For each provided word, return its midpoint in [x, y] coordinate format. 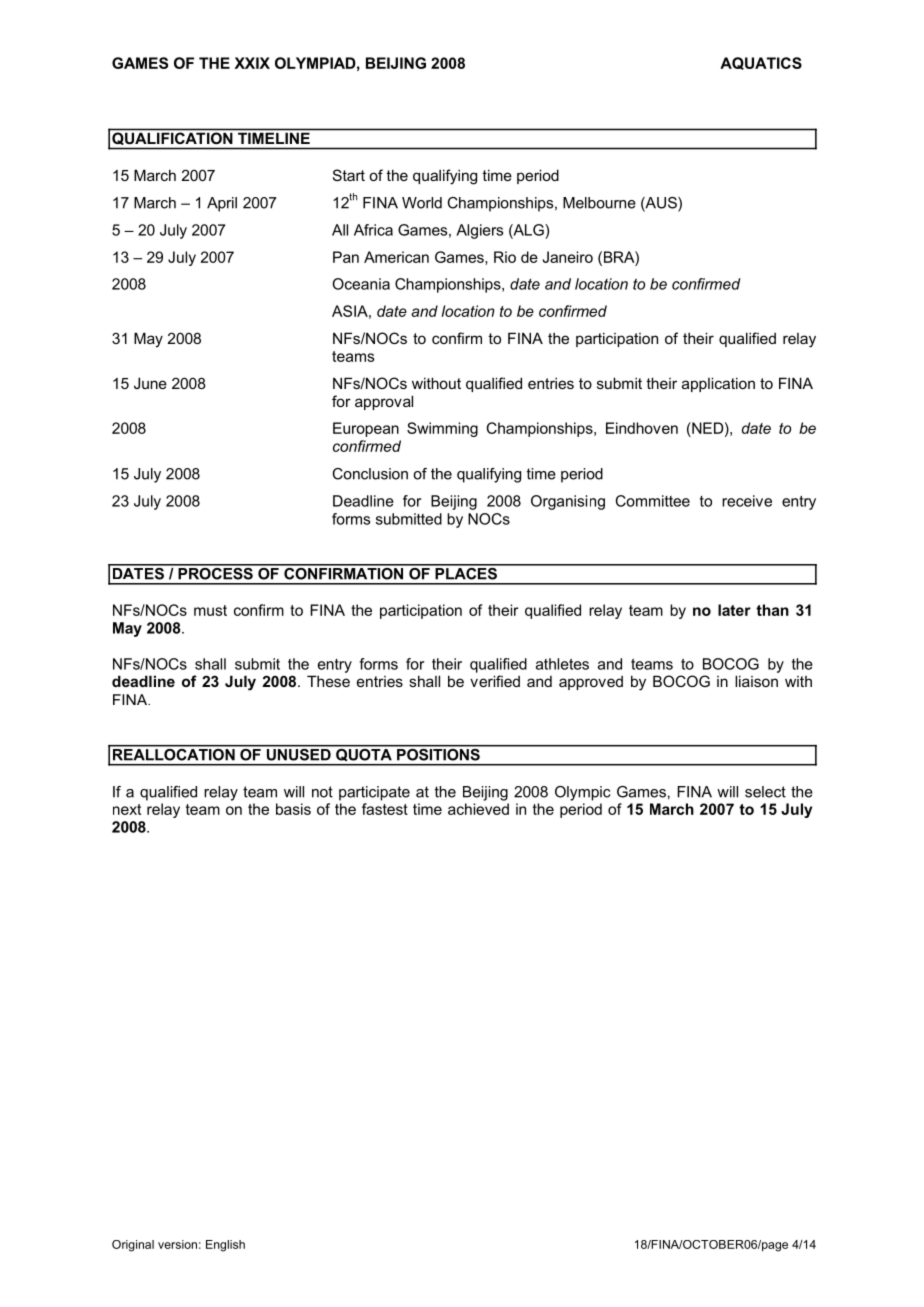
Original [133, 1246]
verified [495, 681]
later [734, 610]
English [225, 1246]
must [210, 610]
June [150, 383]
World [422, 203]
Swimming [442, 429]
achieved [478, 809]
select [765, 792]
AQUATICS [761, 63]
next [127, 809]
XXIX [252, 63]
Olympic [583, 793]
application [718, 384]
